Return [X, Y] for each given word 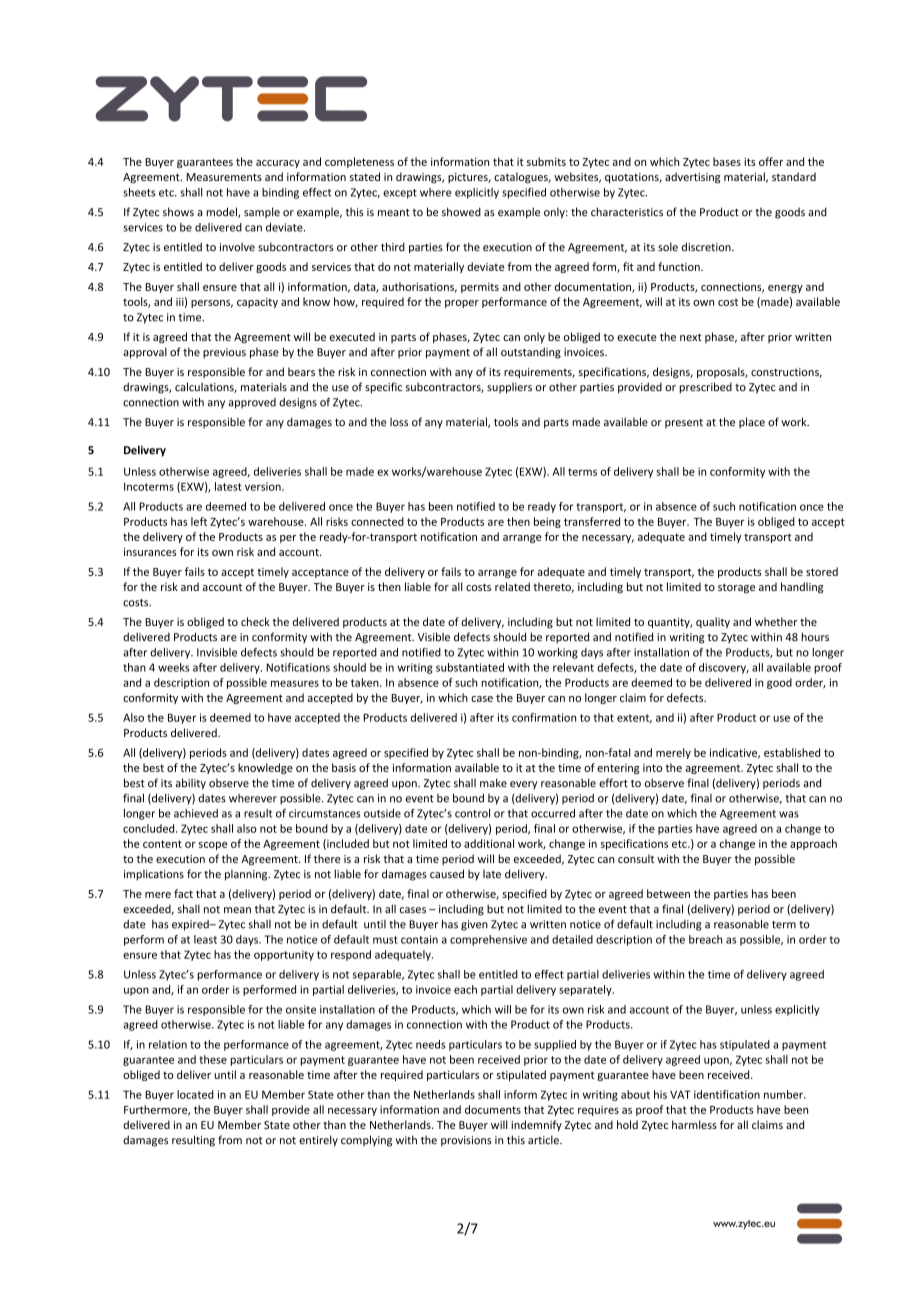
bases [727, 161]
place [752, 422]
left [199, 521]
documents [493, 1109]
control [472, 813]
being [547, 522]
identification [727, 1094]
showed [461, 212]
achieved [196, 813]
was [789, 814]
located [195, 1094]
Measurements [224, 177]
